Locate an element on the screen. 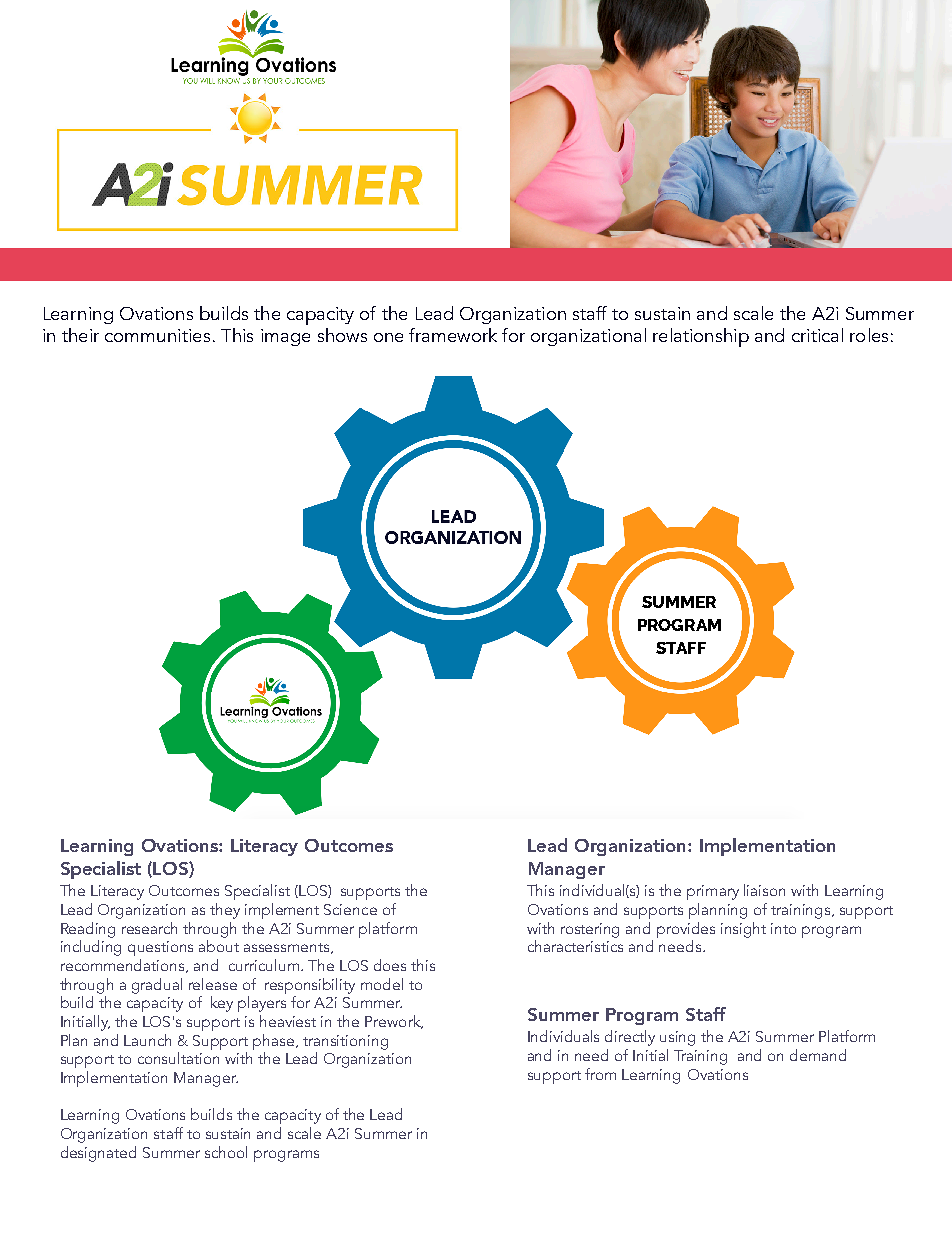 This screenshot has width=952, height=1233. image is located at coordinates (285, 337).
